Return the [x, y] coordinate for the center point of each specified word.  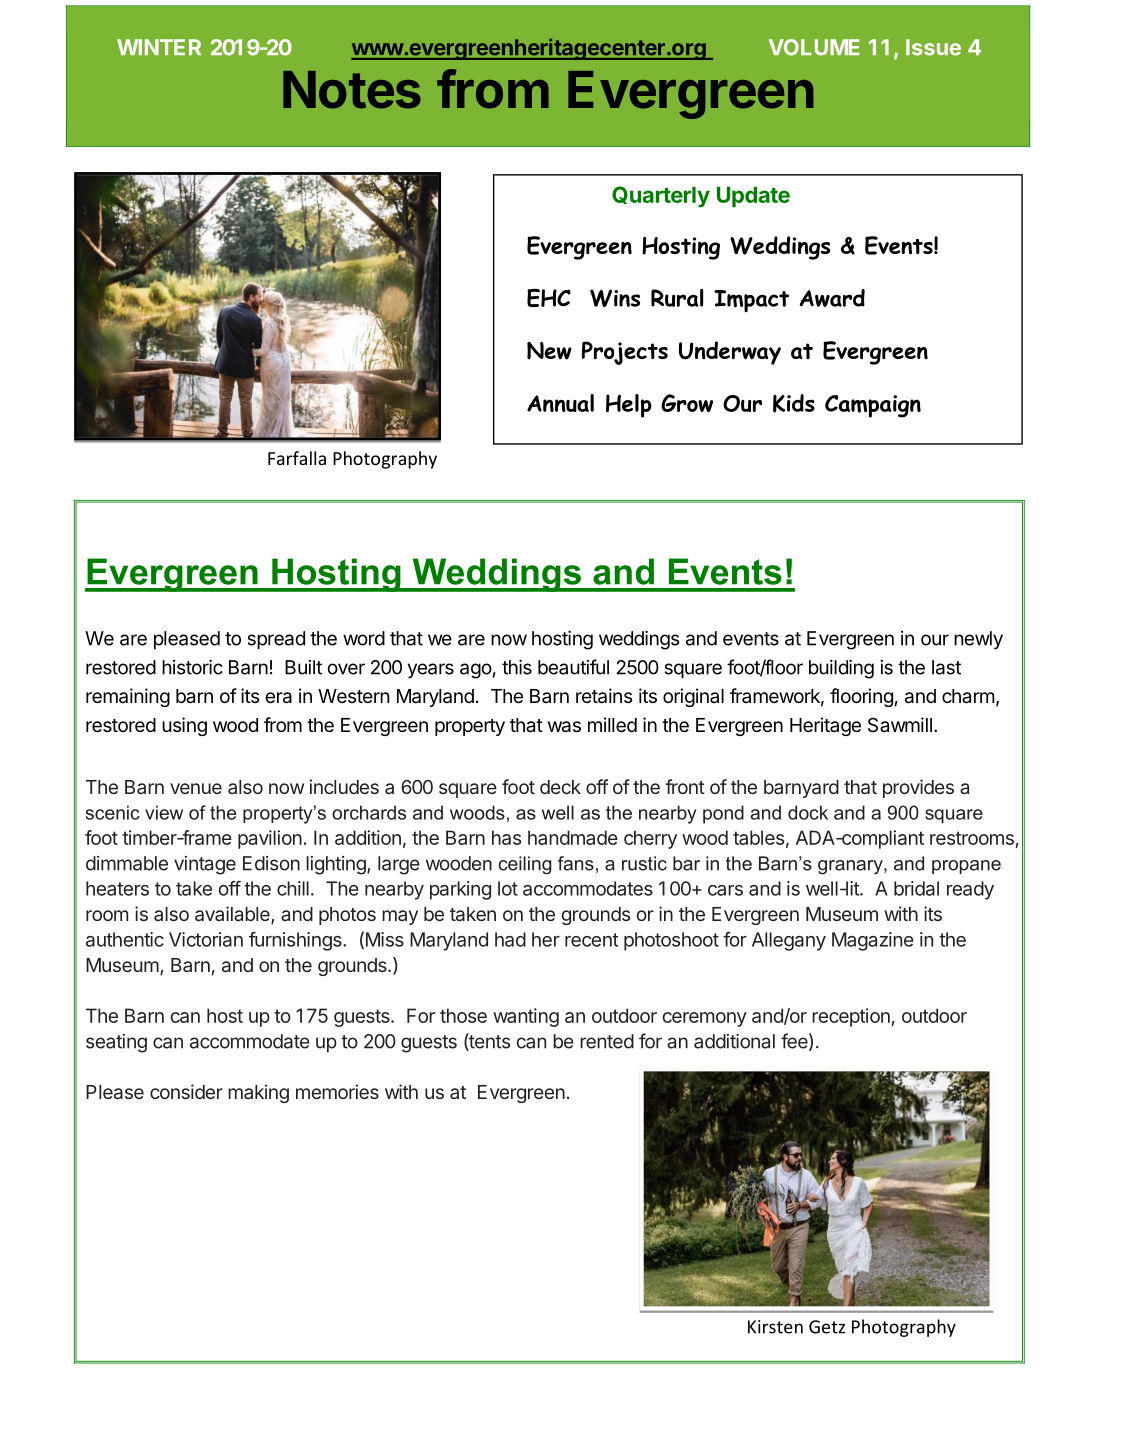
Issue [933, 47]
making [258, 1093]
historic [192, 667]
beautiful [573, 667]
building [841, 669]
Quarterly [661, 197]
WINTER [159, 47]
